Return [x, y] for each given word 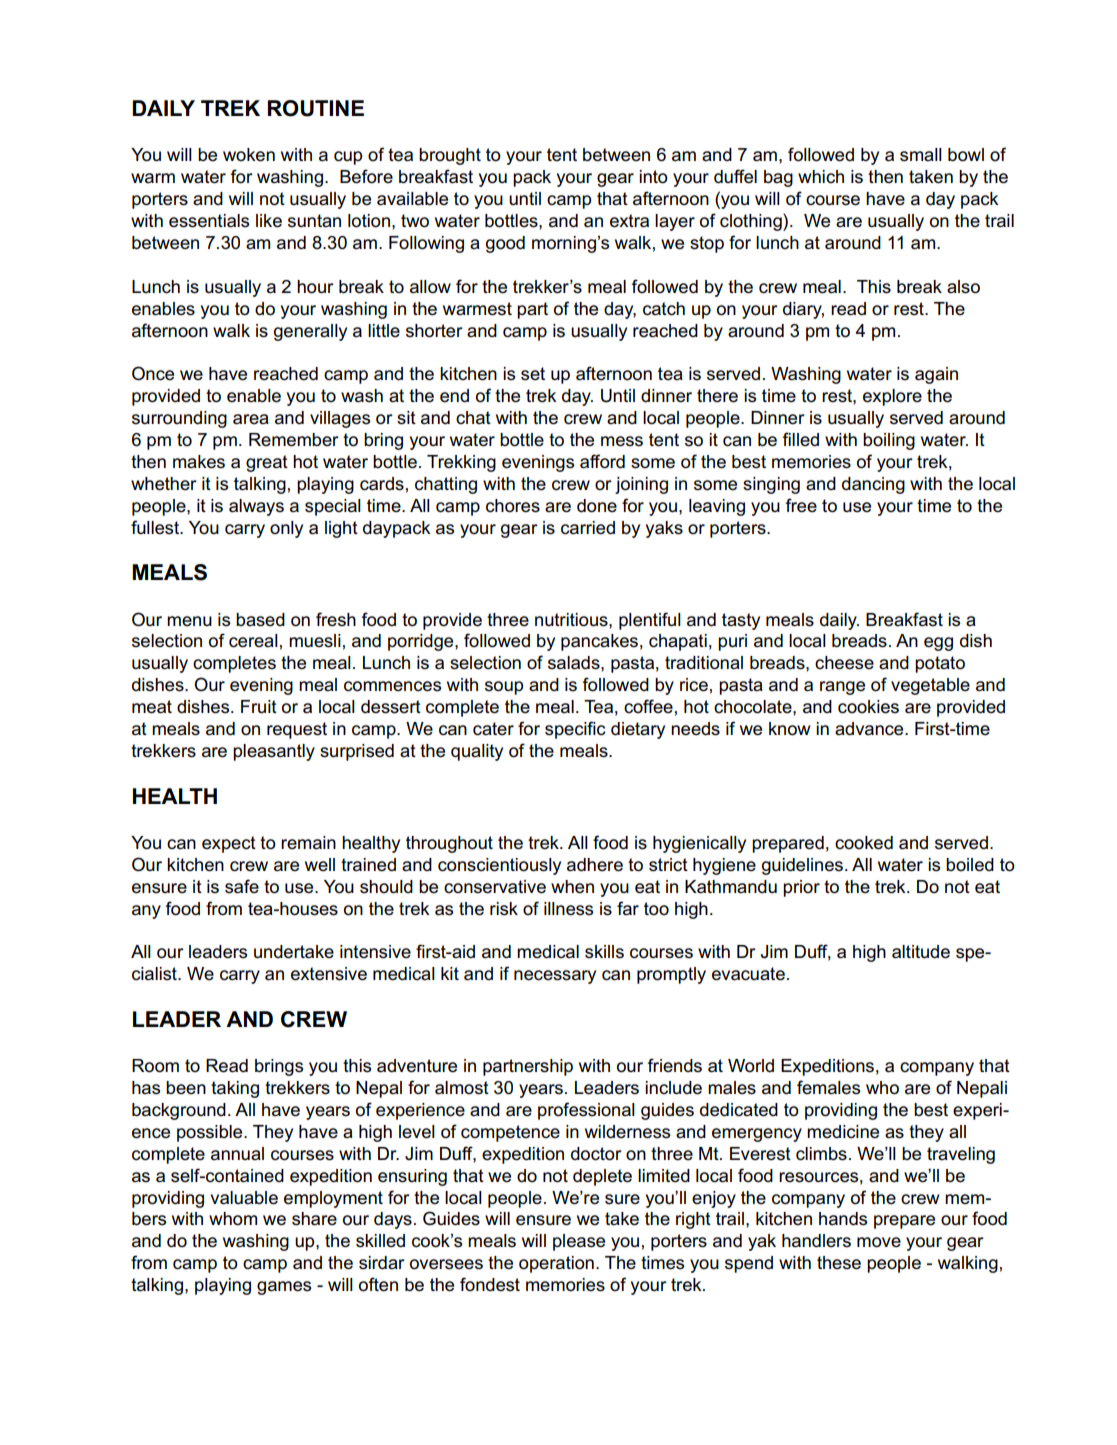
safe [242, 886]
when [572, 887]
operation [556, 1264]
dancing [873, 485]
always [256, 507]
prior [801, 888]
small [921, 155]
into [653, 177]
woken [249, 155]
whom [233, 1219]
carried [588, 528]
